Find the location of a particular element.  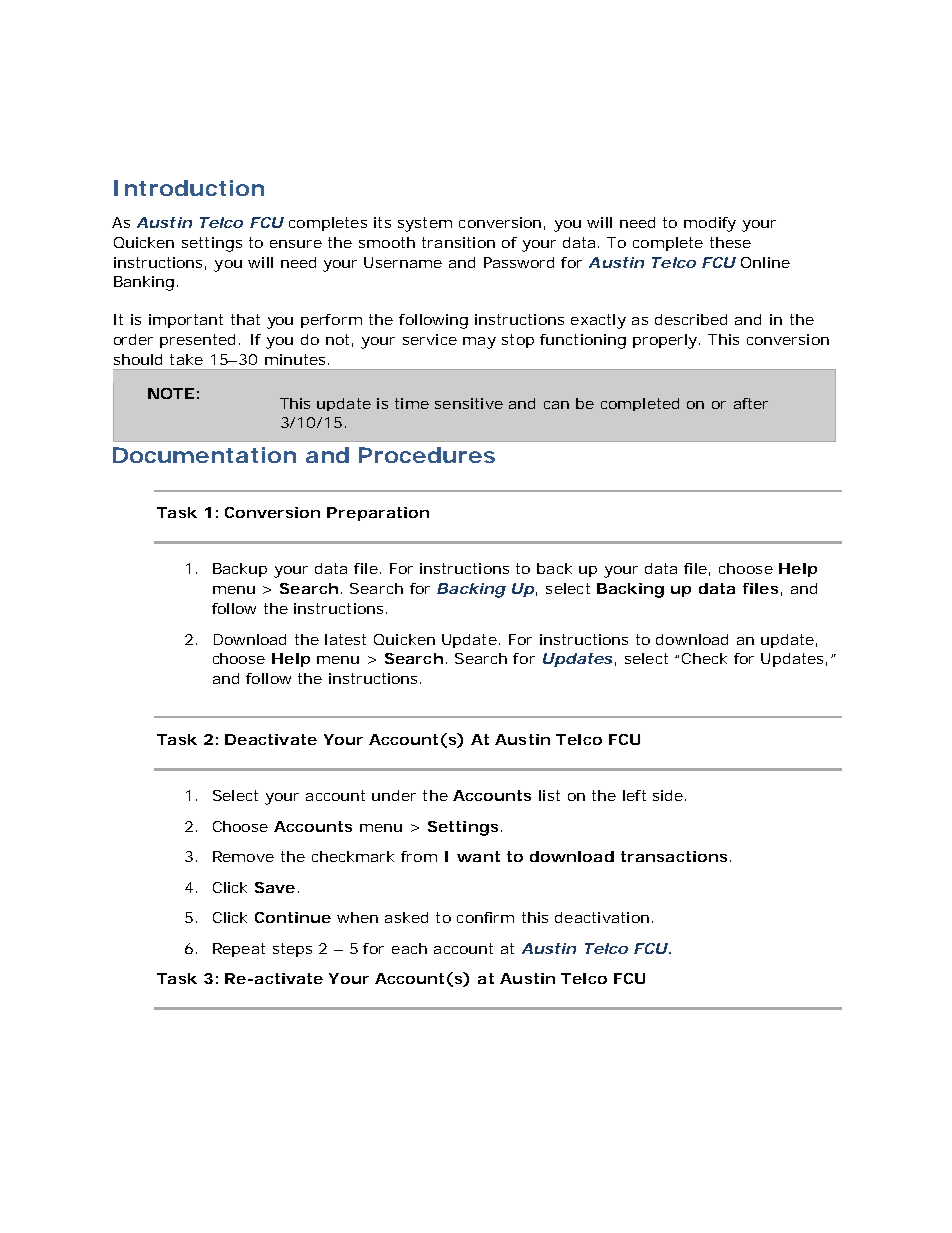

left is located at coordinates (634, 795).
